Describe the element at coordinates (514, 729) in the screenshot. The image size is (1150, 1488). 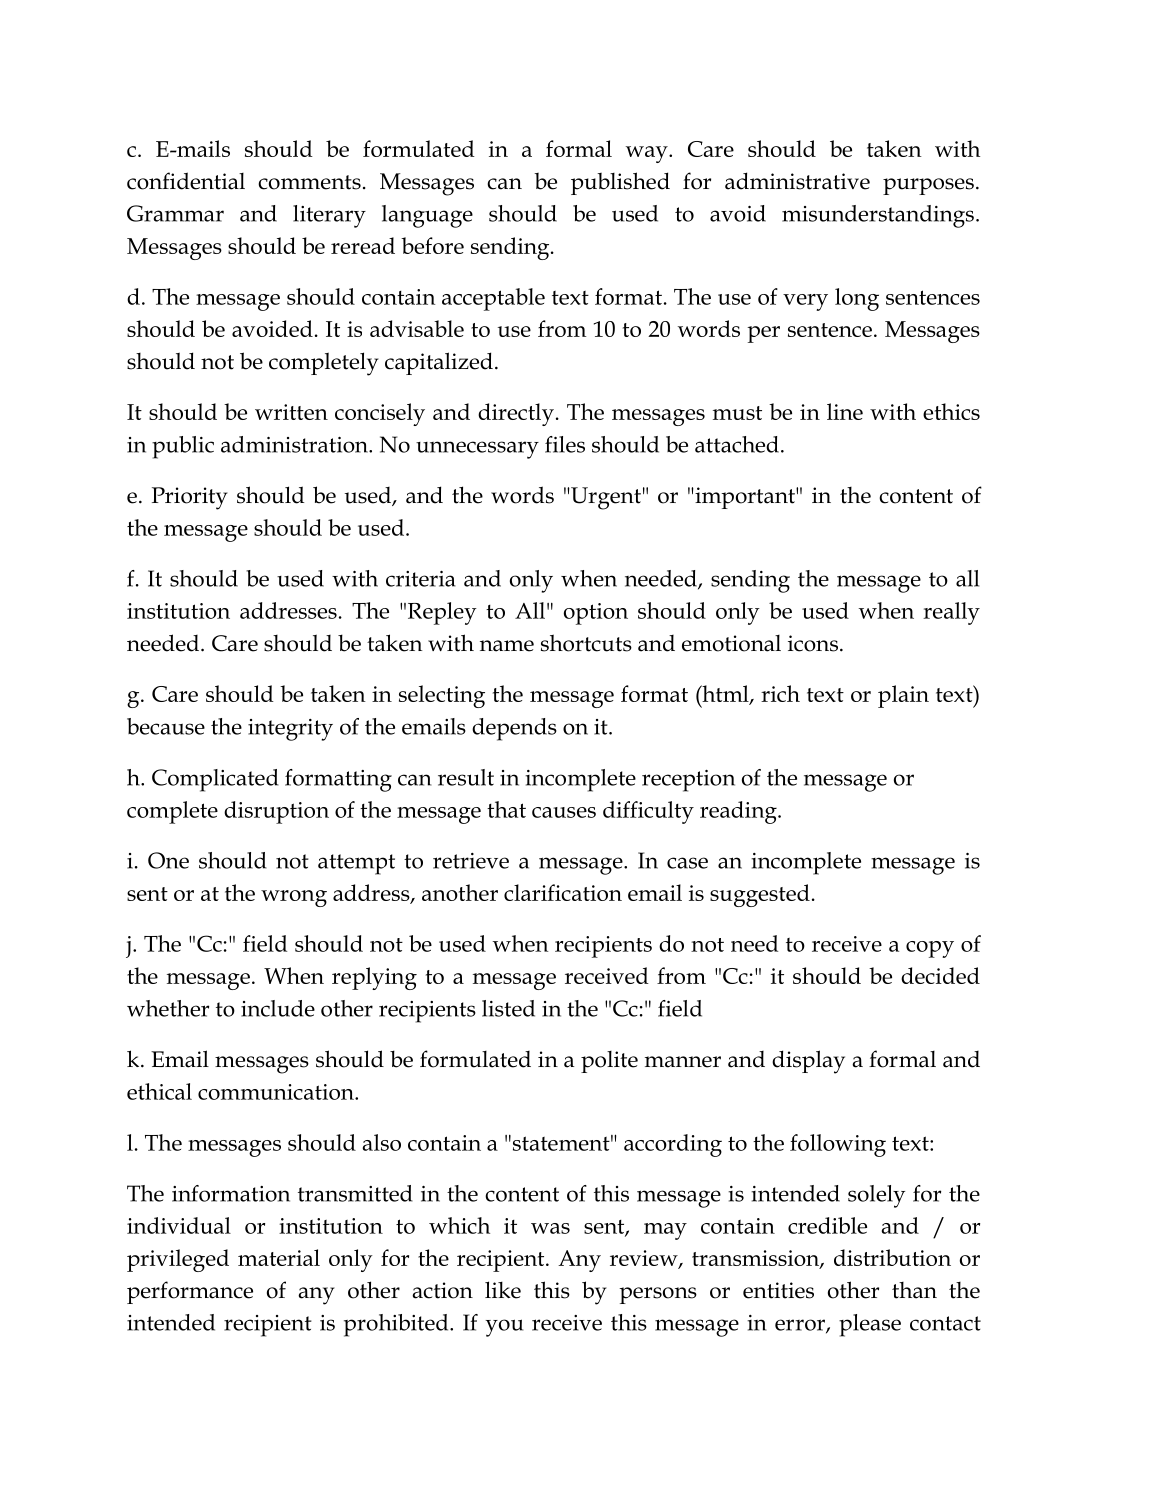
I see `depends` at that location.
